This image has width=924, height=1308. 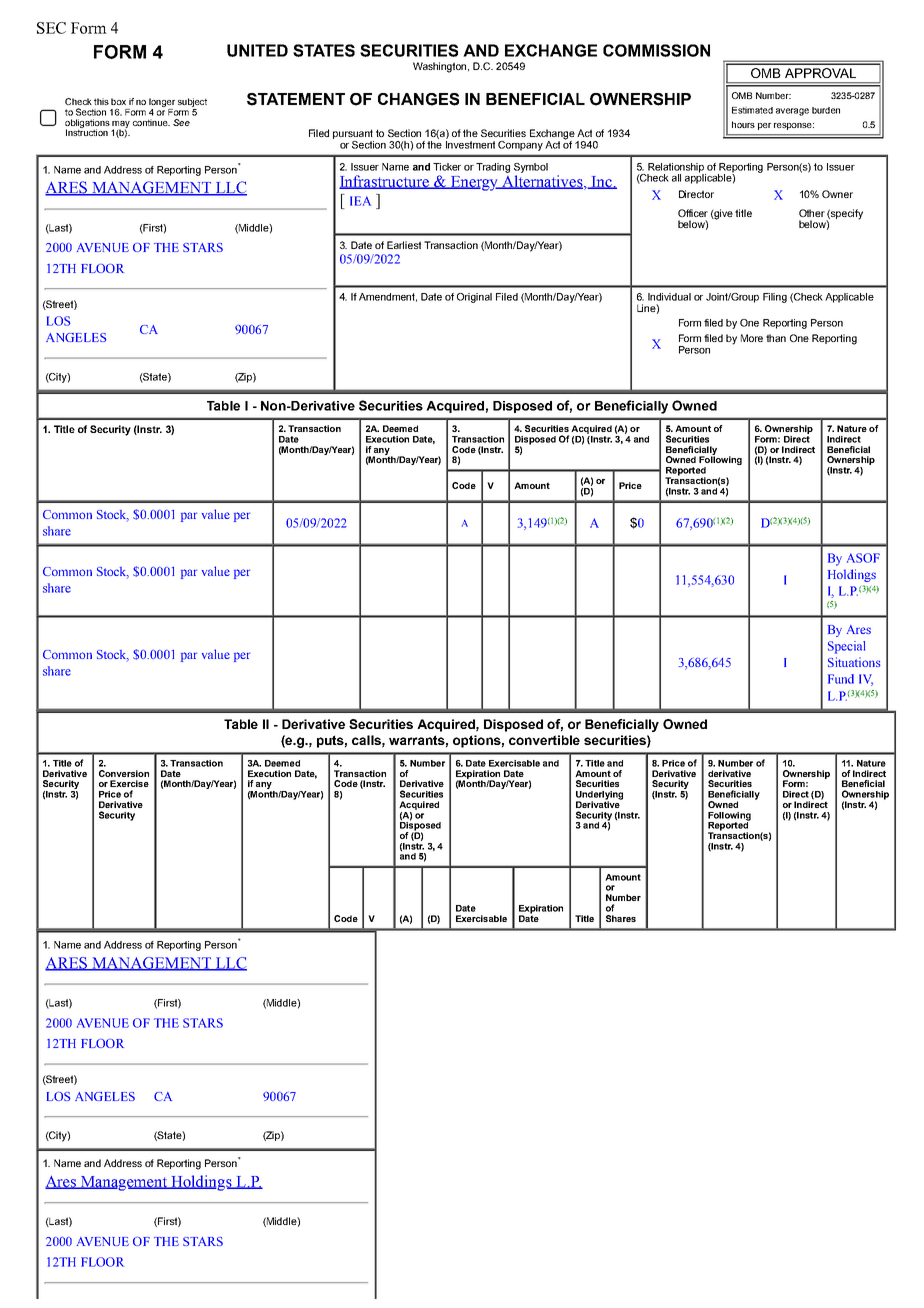 What do you see at coordinates (124, 773) in the image?
I see `Conversion` at bounding box center [124, 773].
